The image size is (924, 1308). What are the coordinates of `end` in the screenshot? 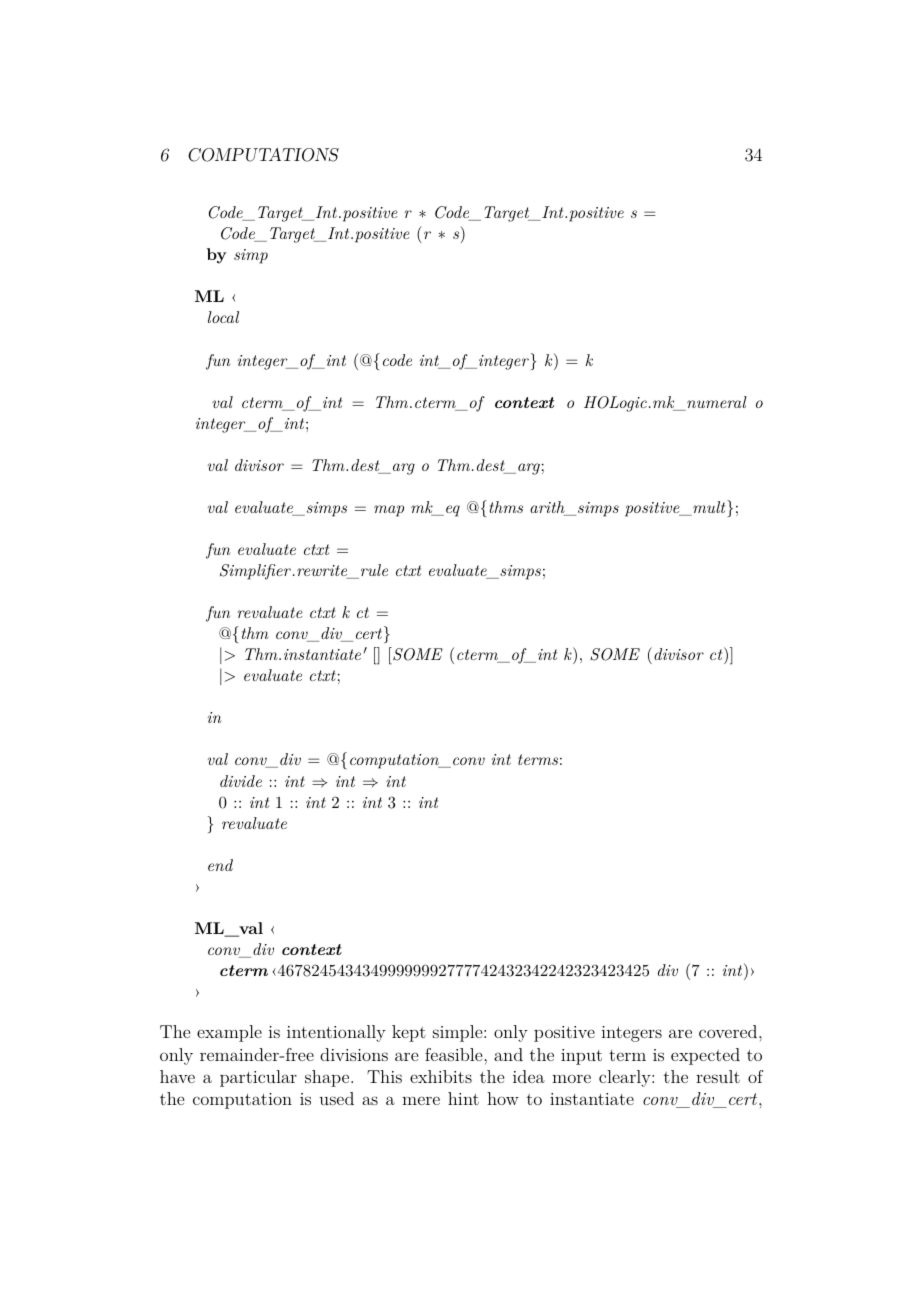 It's located at (220, 865).
